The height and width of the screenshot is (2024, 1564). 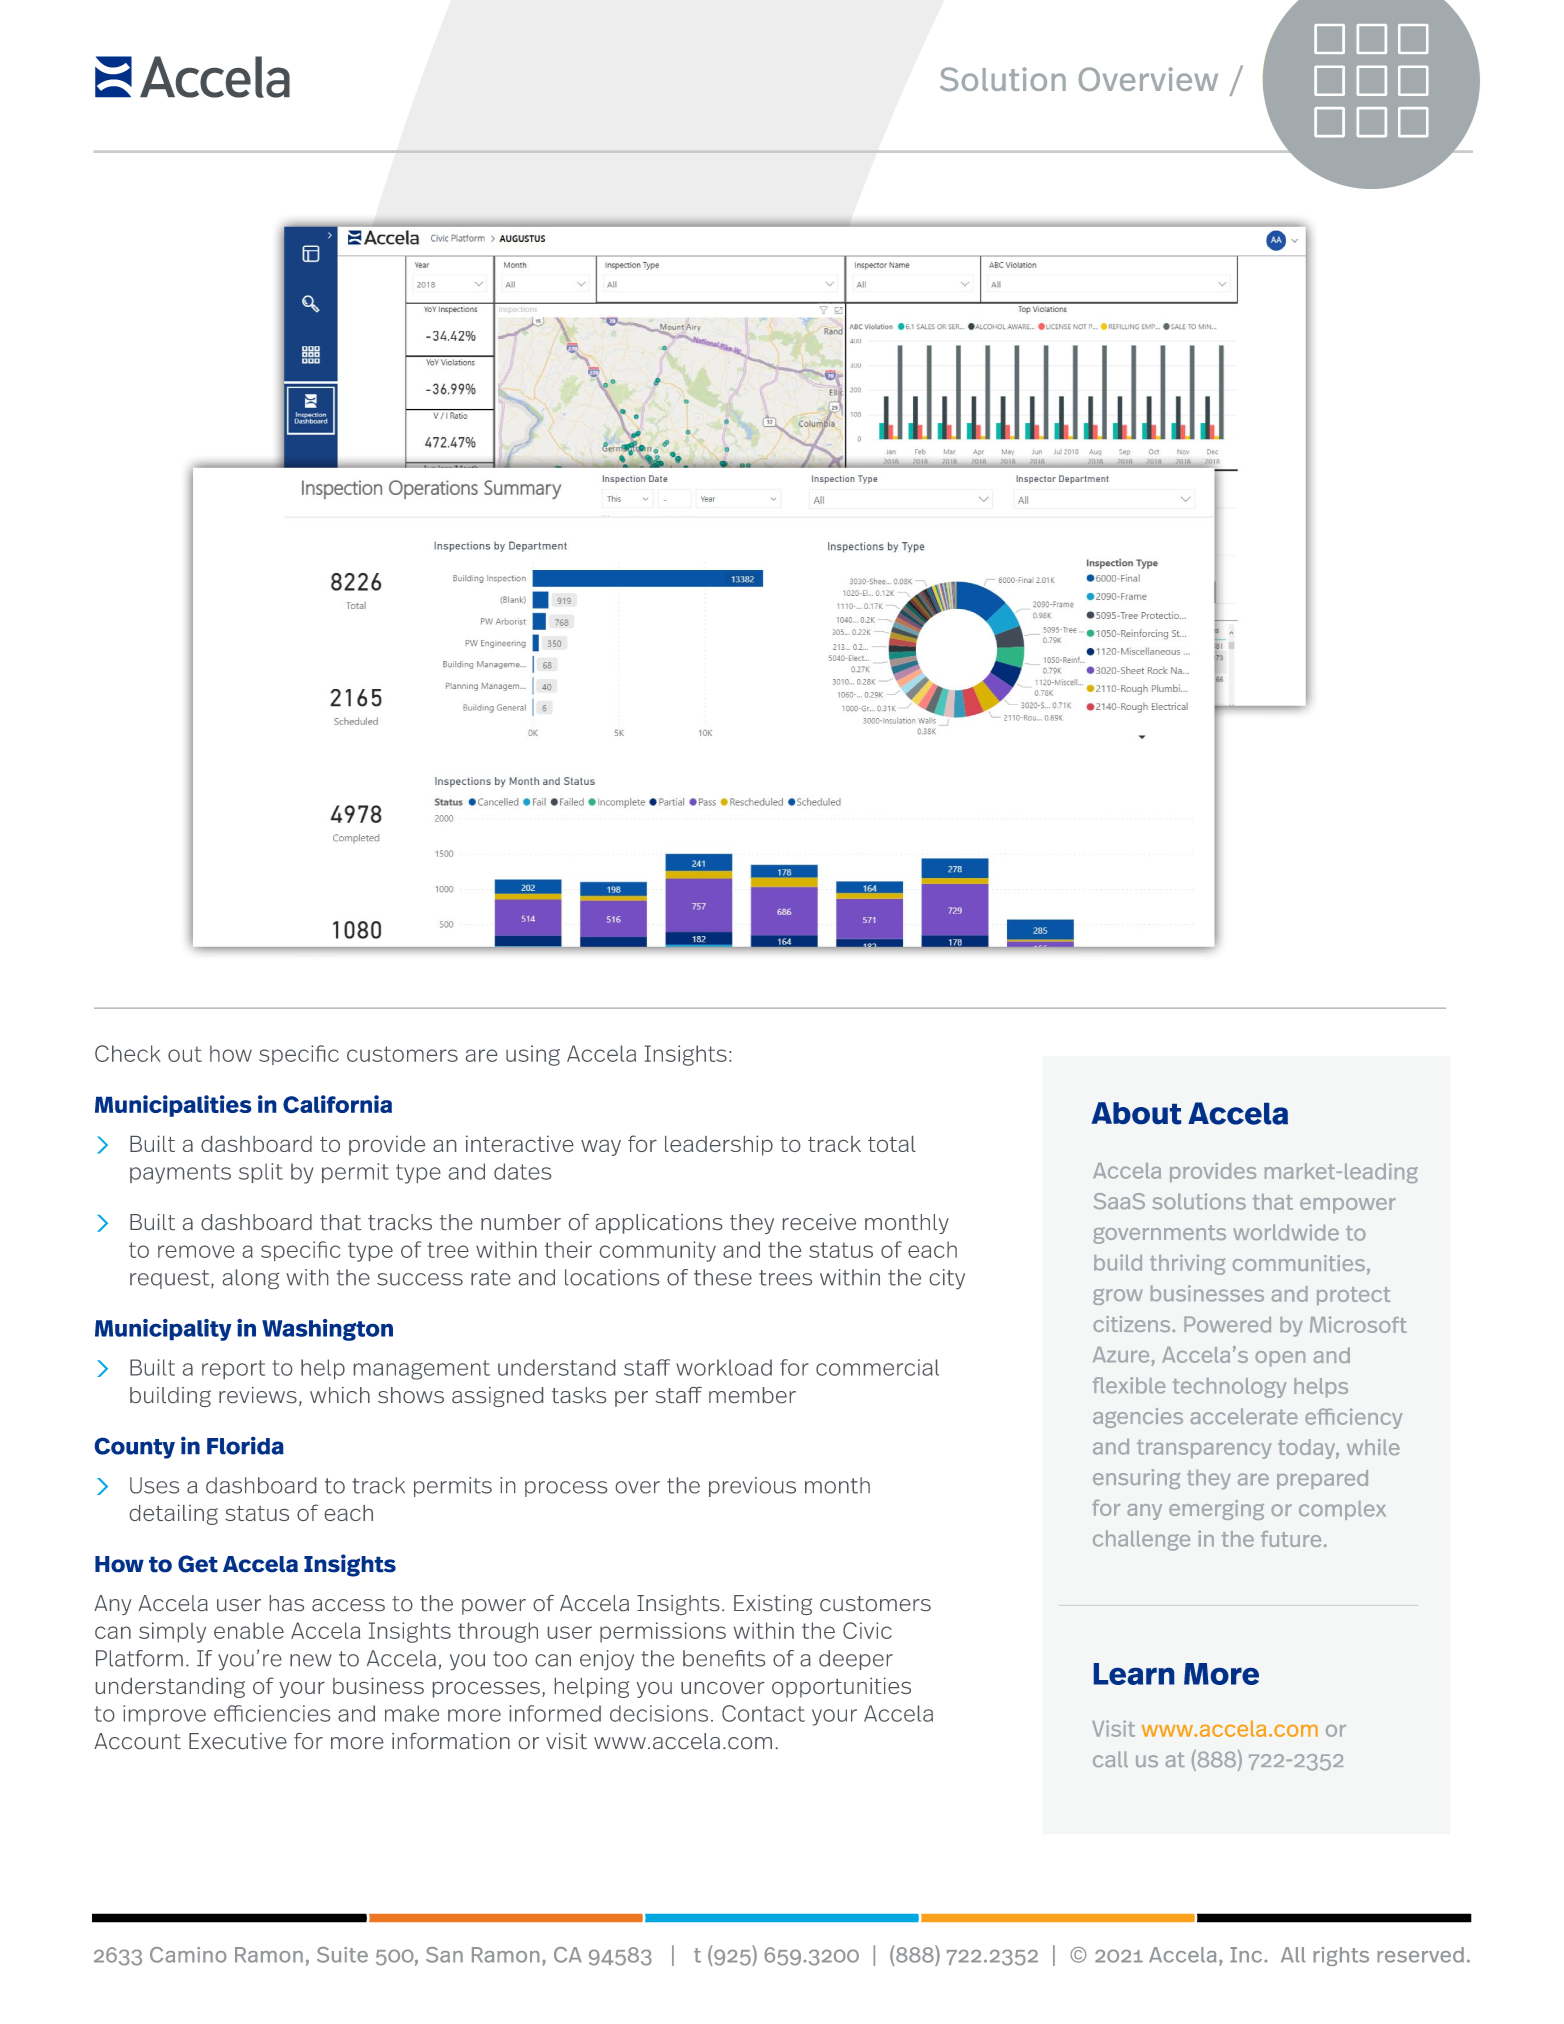 What do you see at coordinates (947, 1279) in the screenshot?
I see `city` at bounding box center [947, 1279].
